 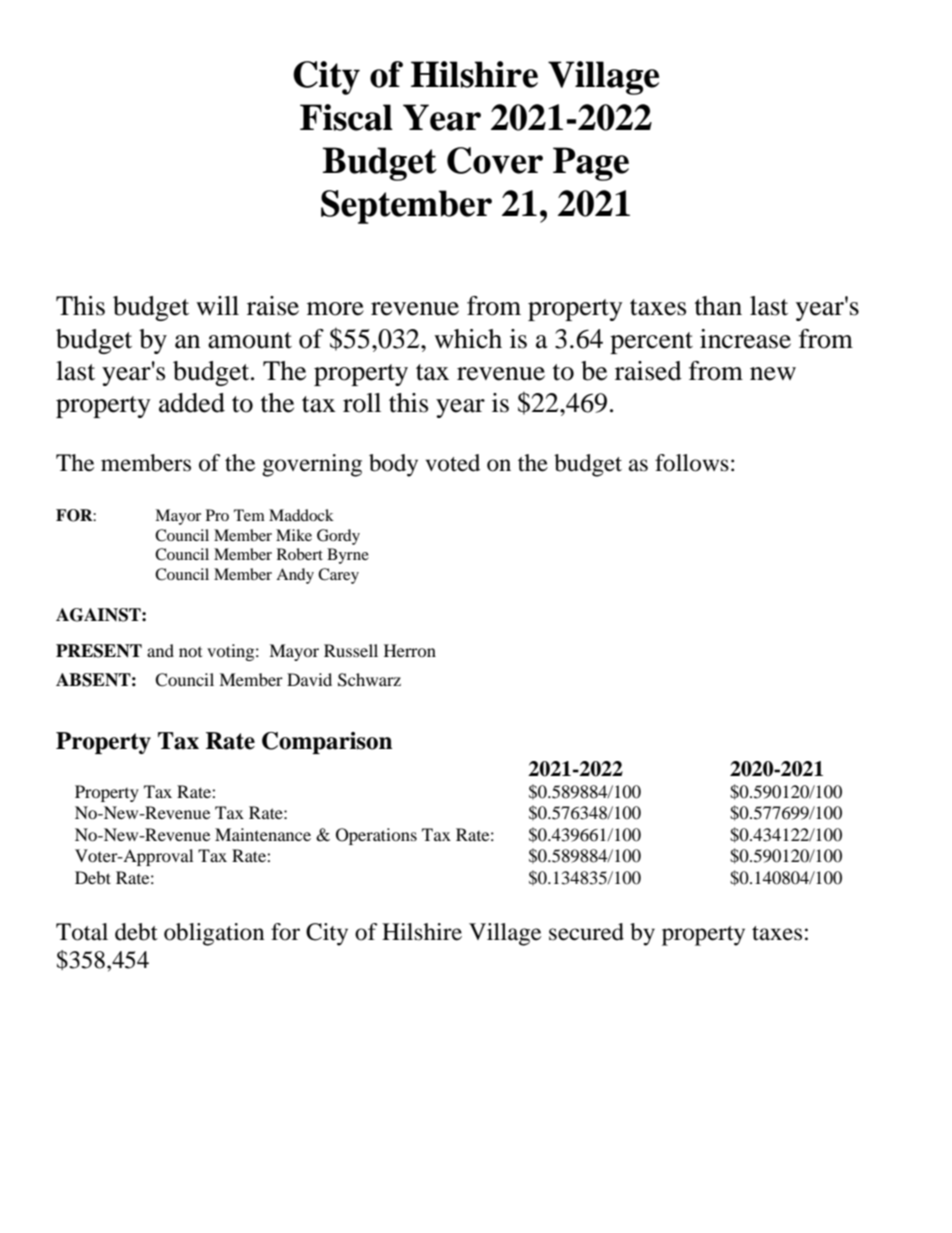 What do you see at coordinates (376, 836) in the image?
I see `Operations` at bounding box center [376, 836].
